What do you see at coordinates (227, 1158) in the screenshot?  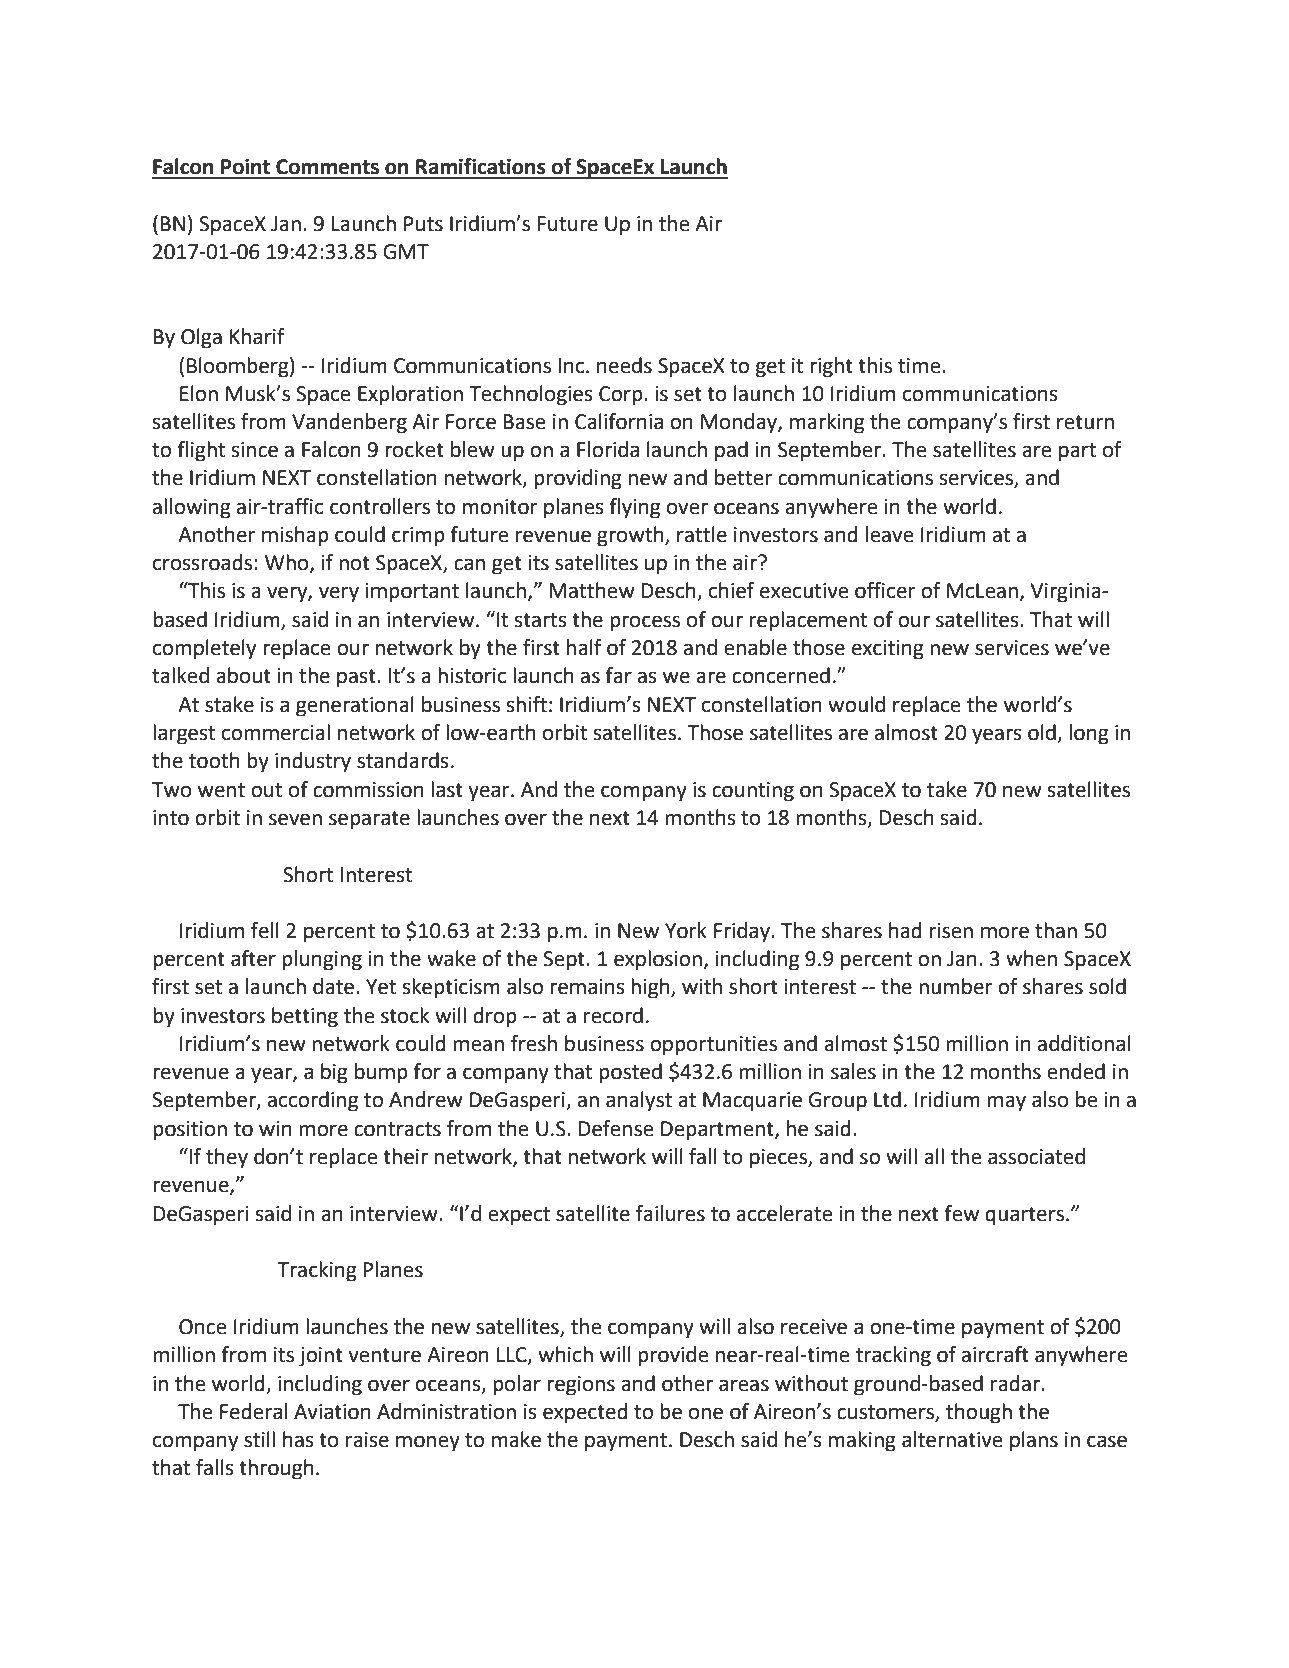 I see `they` at bounding box center [227, 1158].
